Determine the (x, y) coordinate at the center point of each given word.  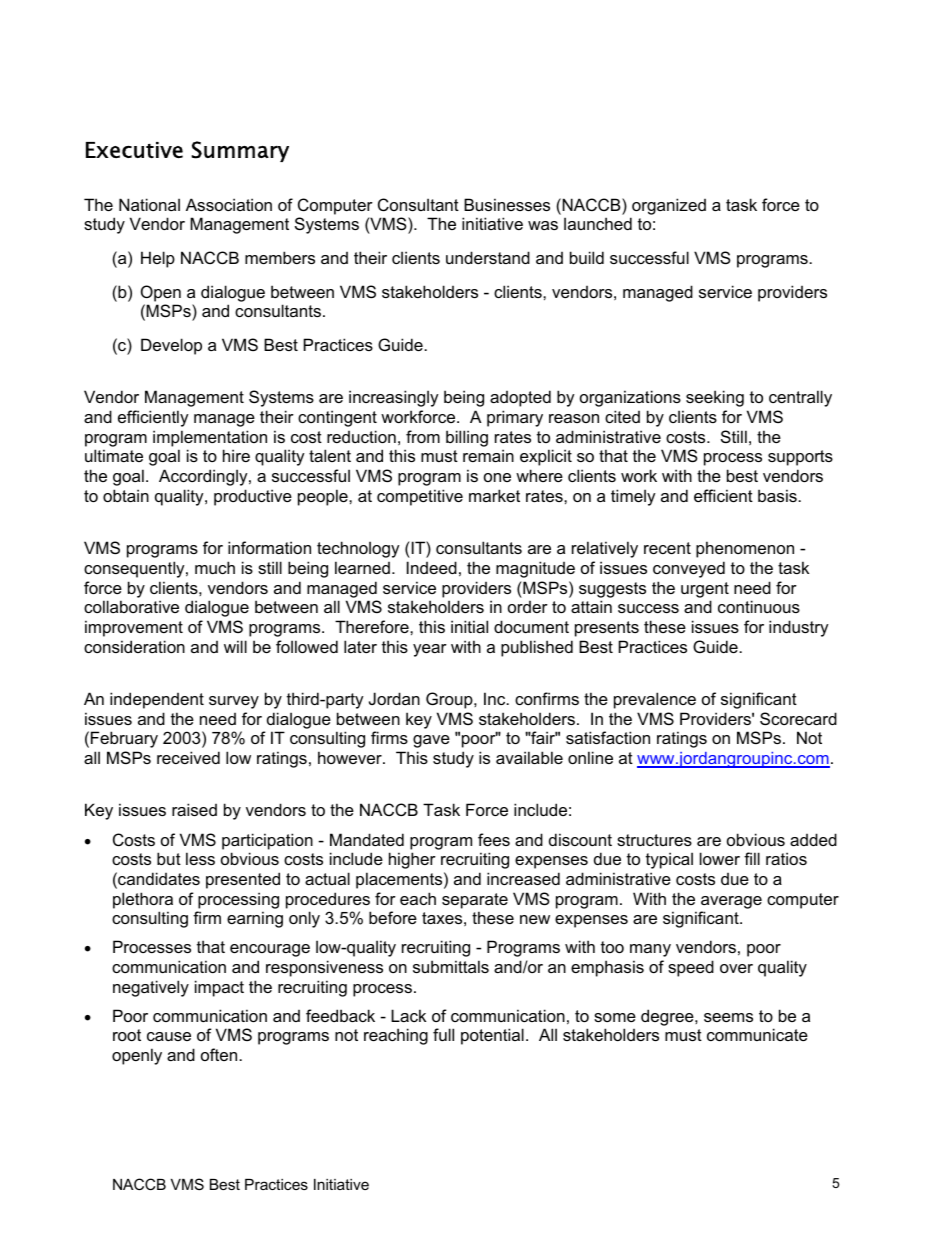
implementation (210, 438)
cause (169, 1036)
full (443, 1034)
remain (488, 455)
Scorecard (798, 718)
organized (669, 206)
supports (800, 458)
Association (229, 204)
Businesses (507, 204)
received (188, 757)
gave (431, 741)
